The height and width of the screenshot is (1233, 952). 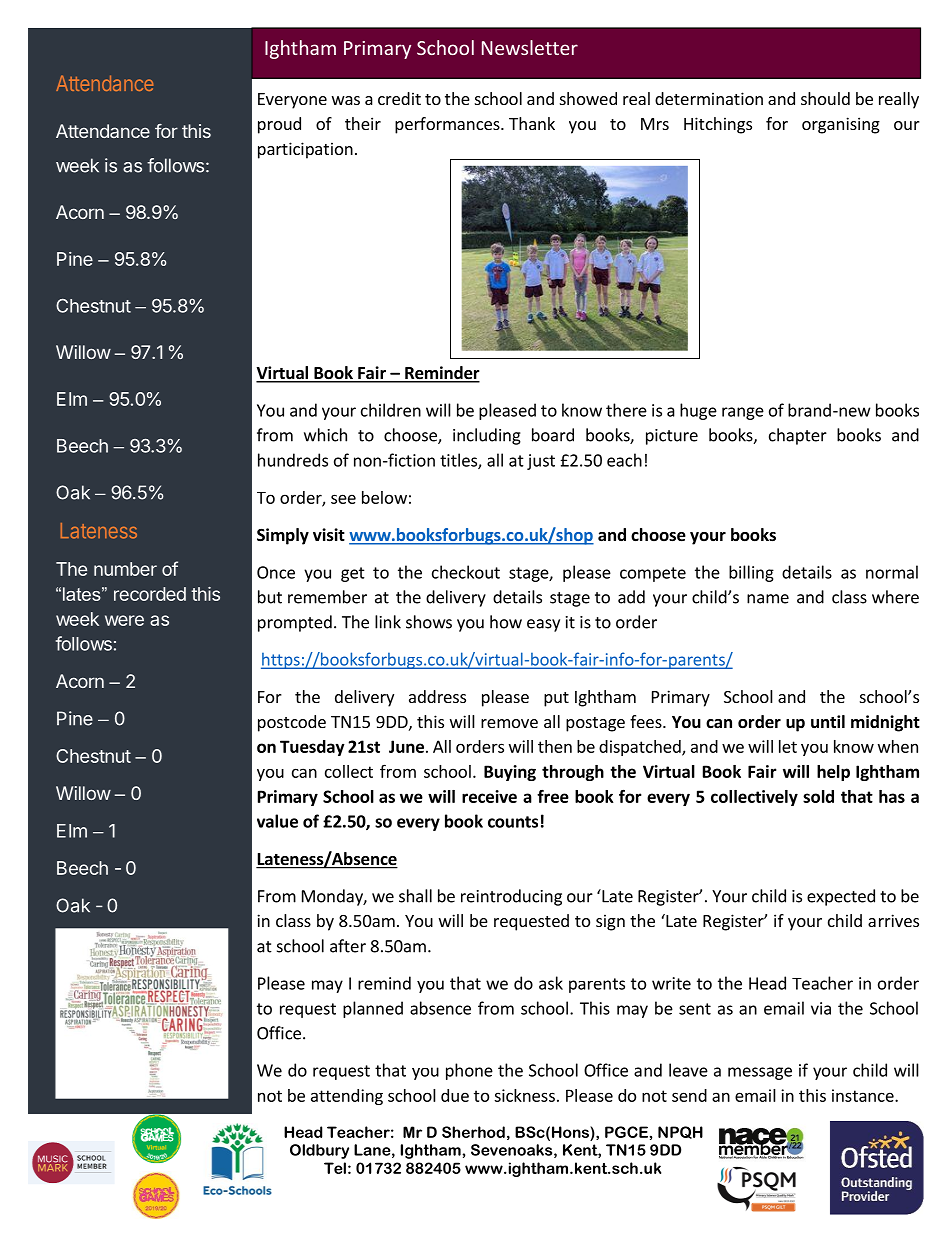 What do you see at coordinates (511, 897) in the screenshot?
I see `reintroducing` at bounding box center [511, 897].
